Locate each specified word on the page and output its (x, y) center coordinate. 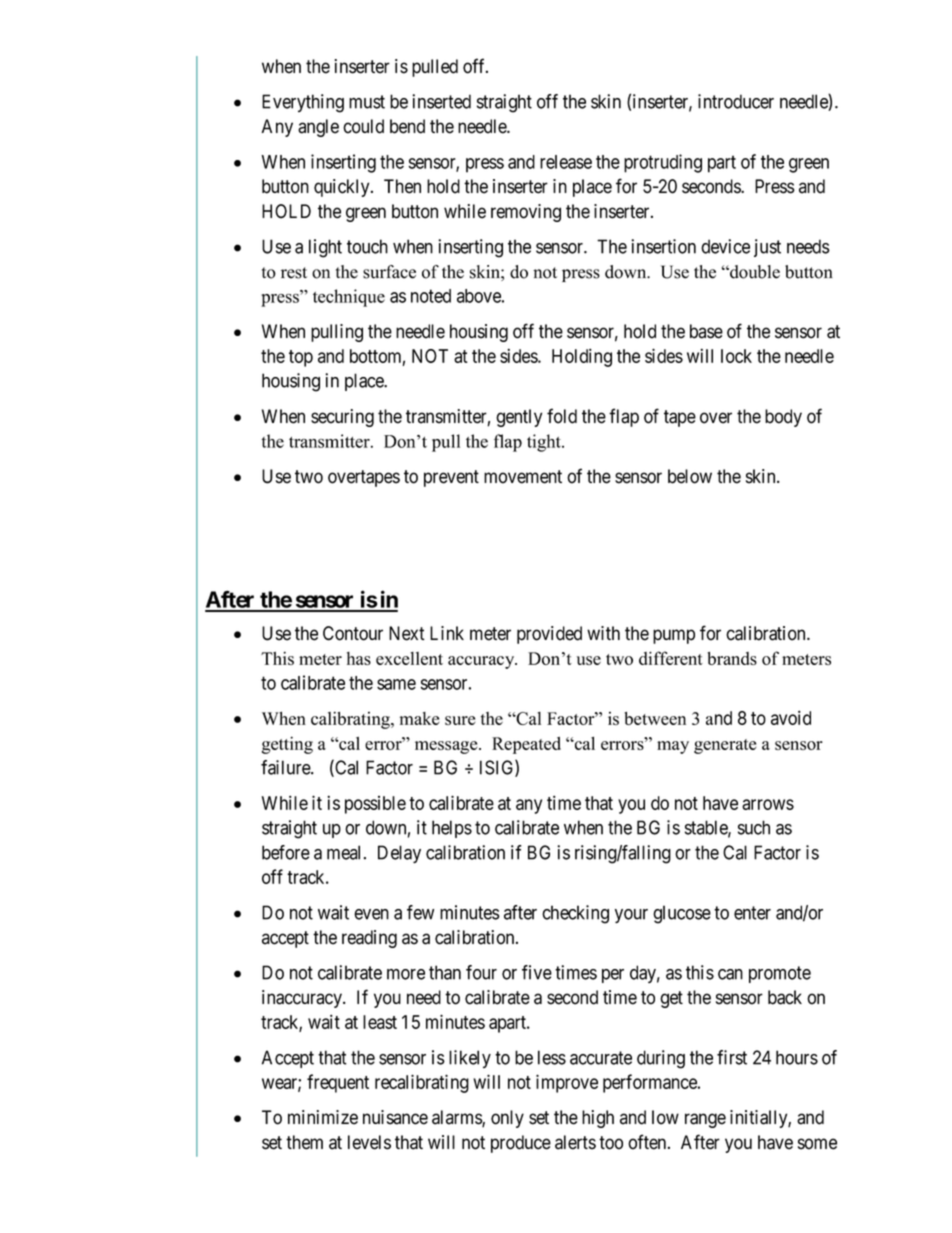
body (783, 418)
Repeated (526, 745)
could (363, 126)
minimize (323, 1117)
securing (342, 418)
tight (545, 443)
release (566, 162)
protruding (663, 163)
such (754, 827)
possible (375, 805)
